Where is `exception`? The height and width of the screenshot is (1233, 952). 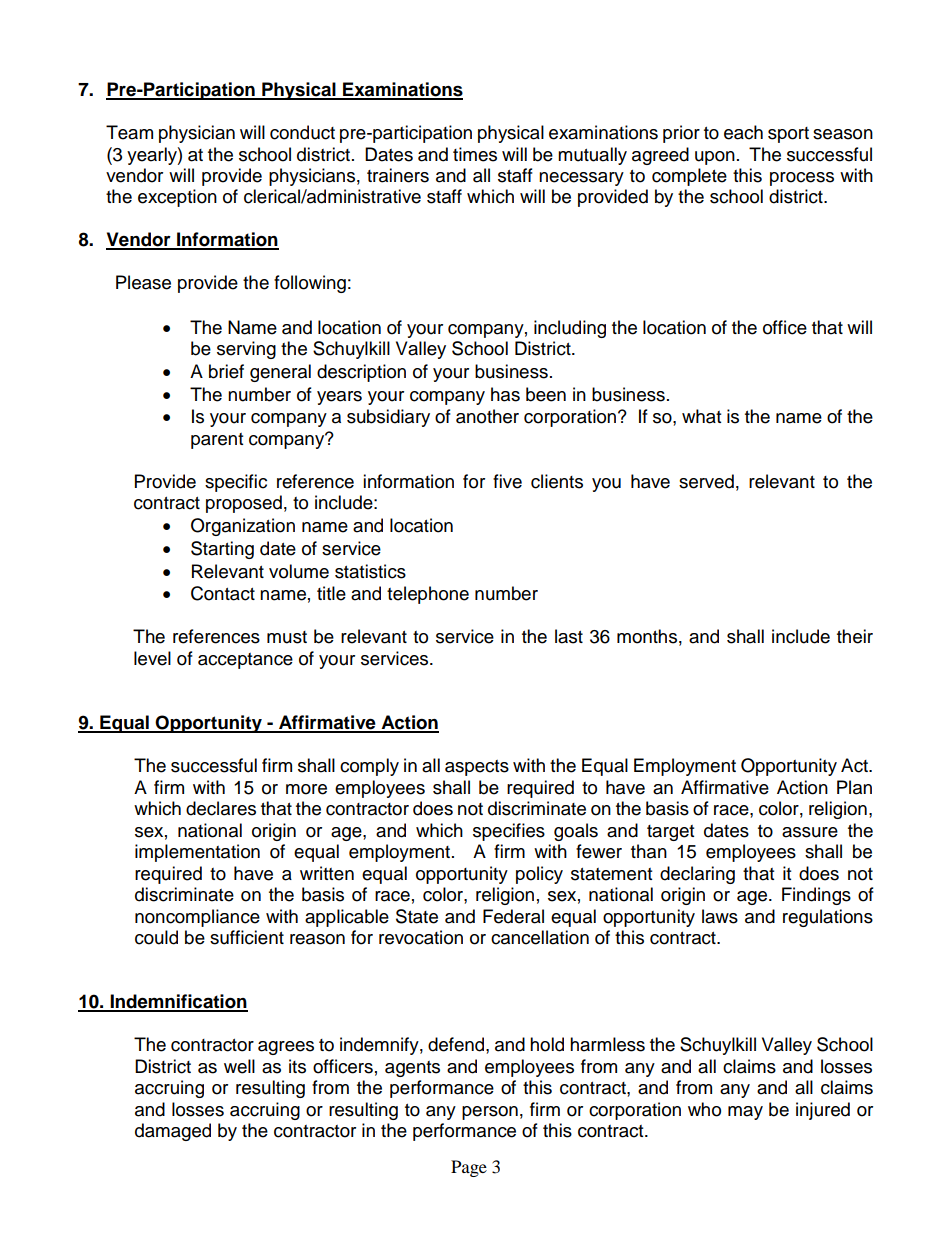
exception is located at coordinates (177, 198).
